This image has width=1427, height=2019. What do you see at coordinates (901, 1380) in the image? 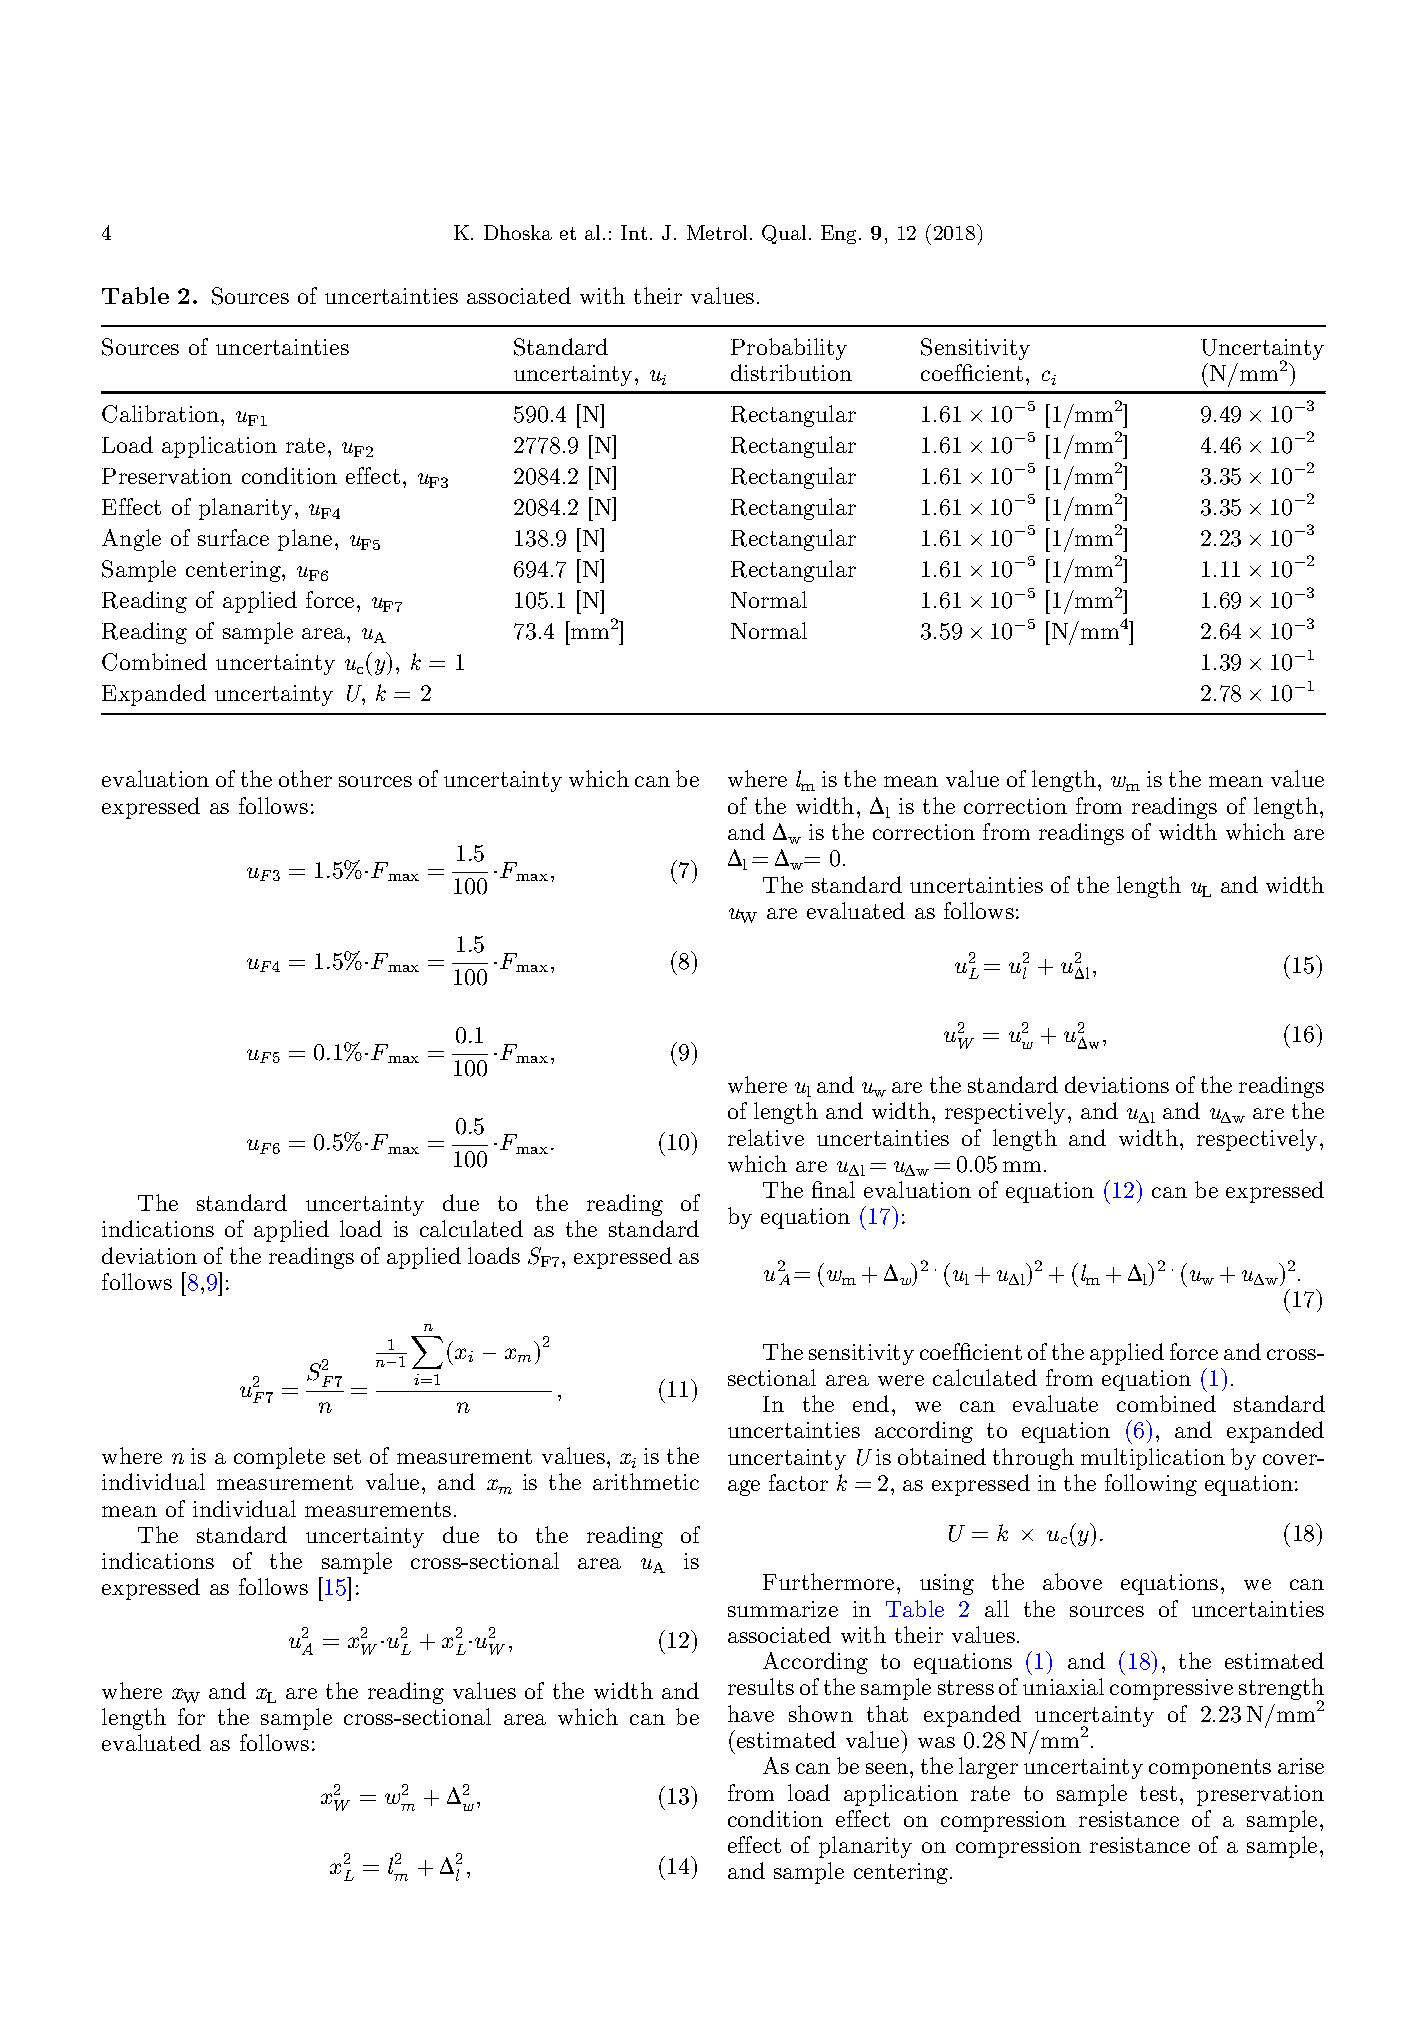
I see `were` at bounding box center [901, 1380].
